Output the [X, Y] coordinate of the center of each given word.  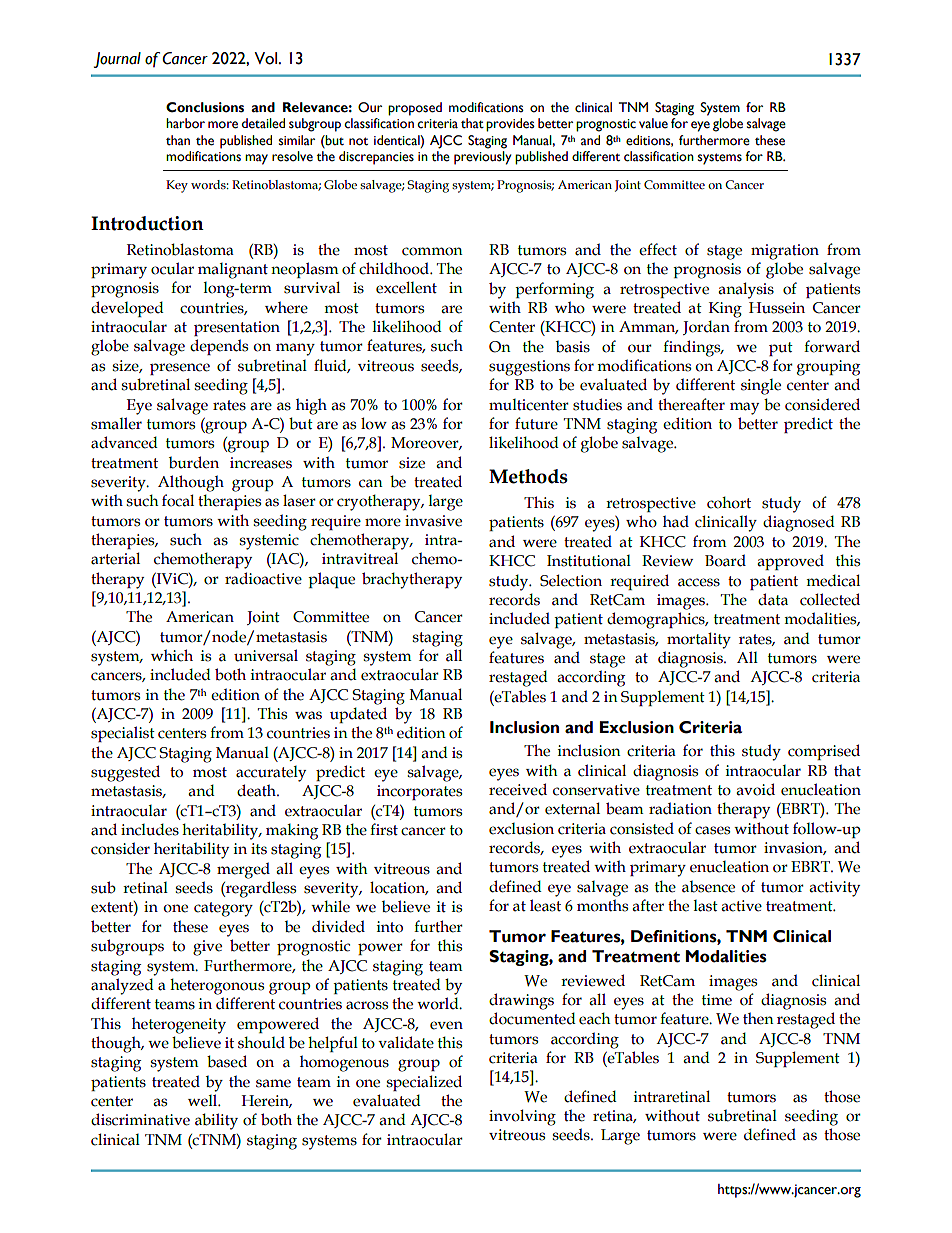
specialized [424, 1083]
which [172, 655]
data [773, 599]
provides [510, 125]
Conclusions [205, 107]
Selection [571, 580]
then [758, 1018]
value [653, 123]
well [203, 1100]
